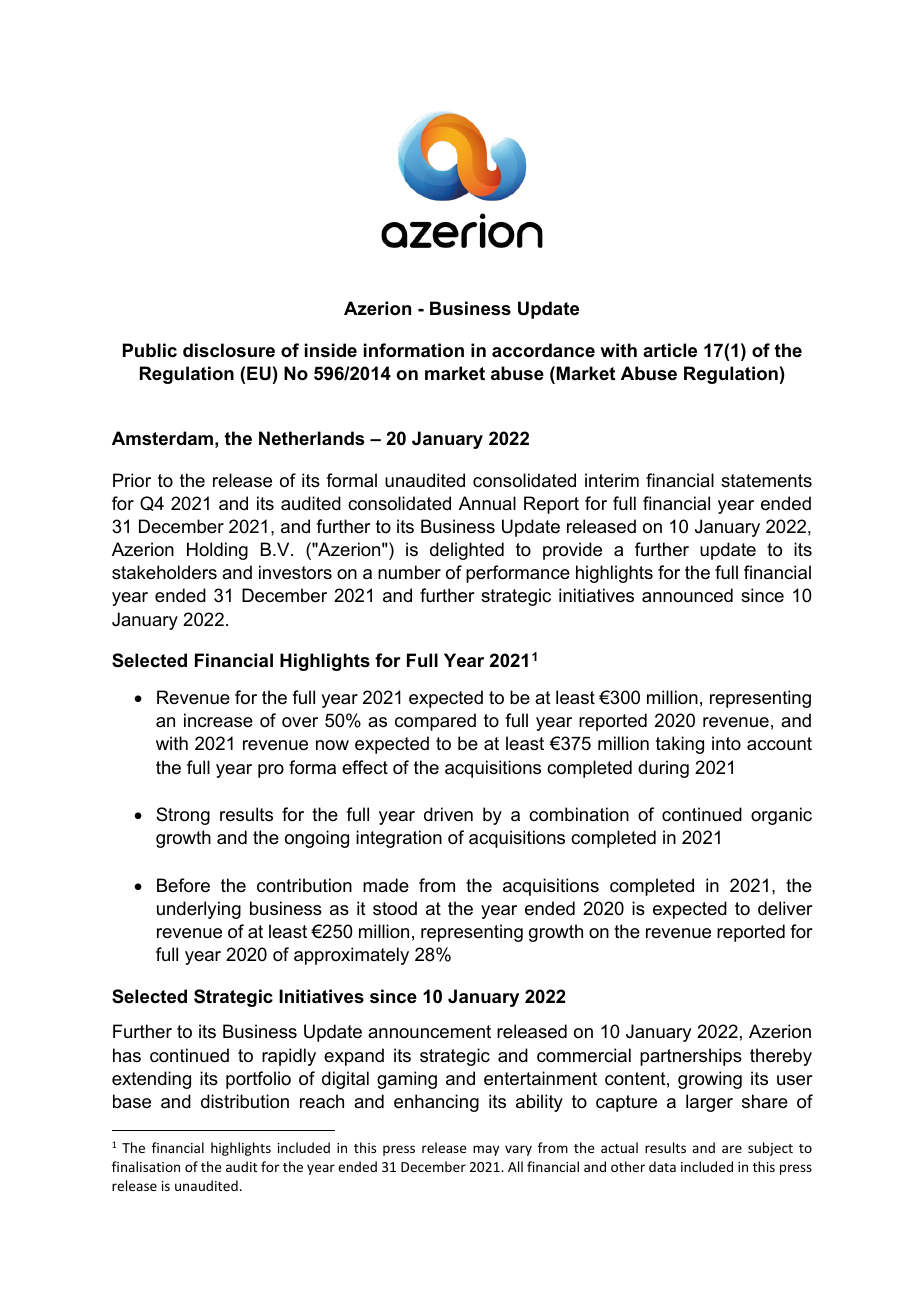 The image size is (924, 1308). What do you see at coordinates (183, 885) in the screenshot?
I see `Before` at bounding box center [183, 885].
